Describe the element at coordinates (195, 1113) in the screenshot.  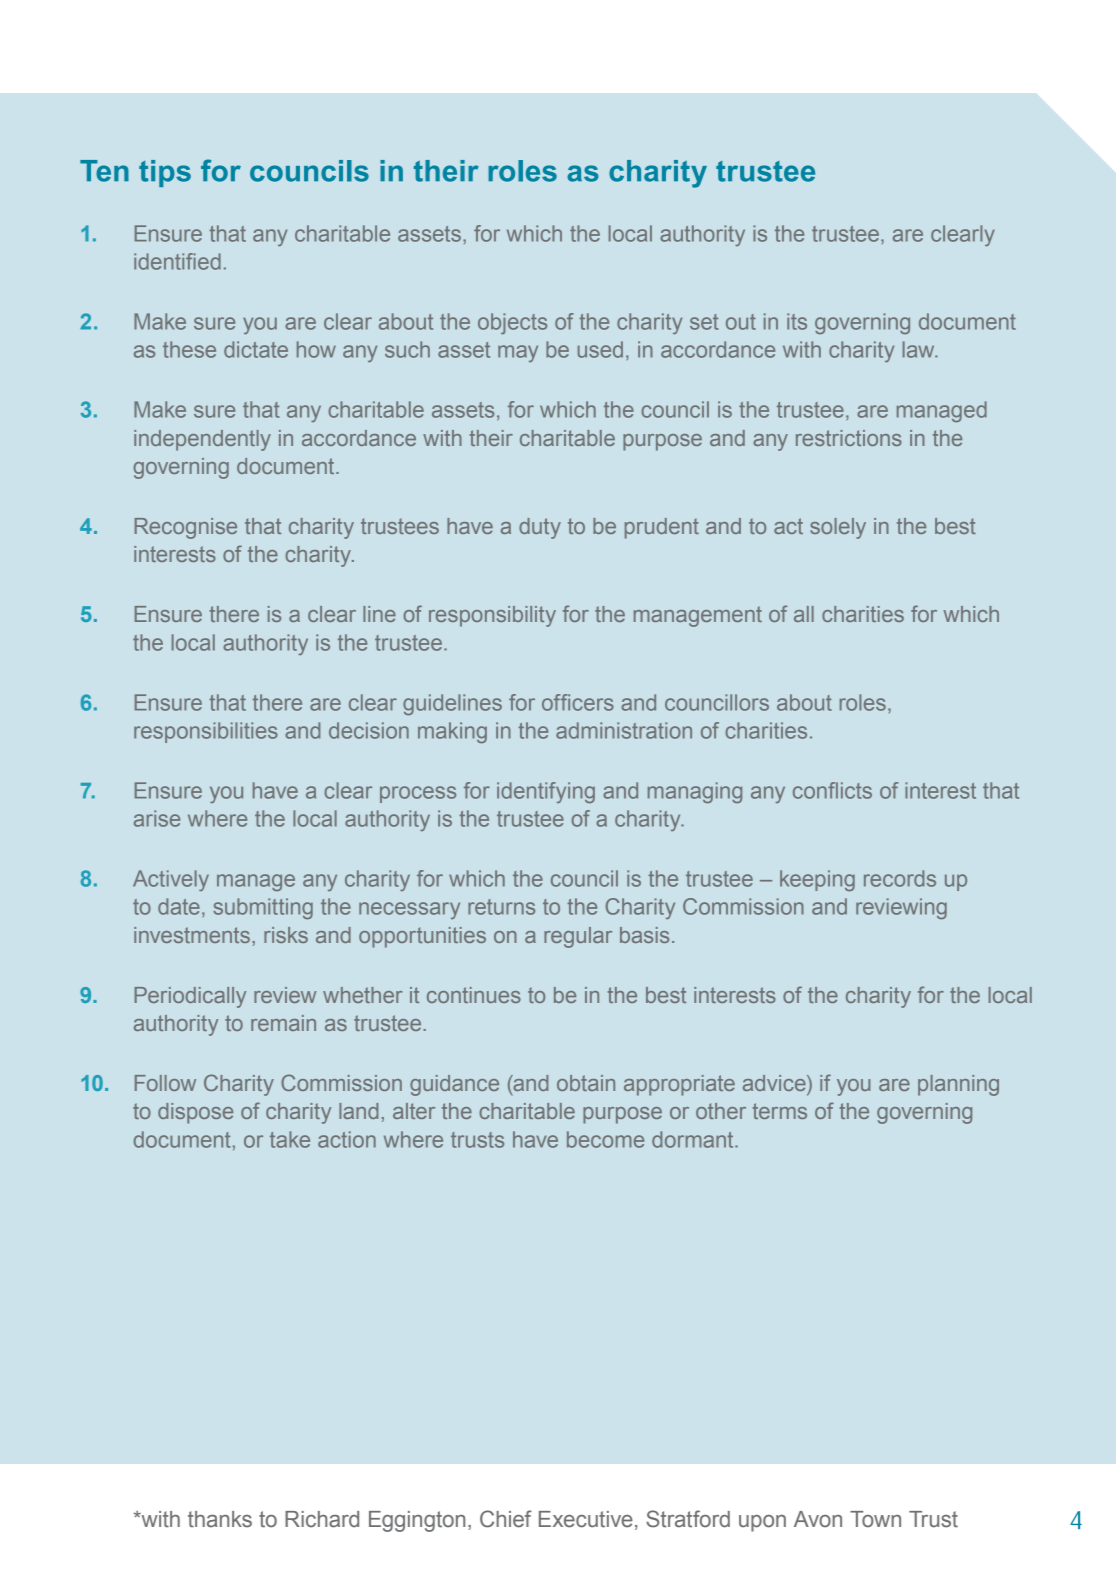
I see `dispose` at that location.
